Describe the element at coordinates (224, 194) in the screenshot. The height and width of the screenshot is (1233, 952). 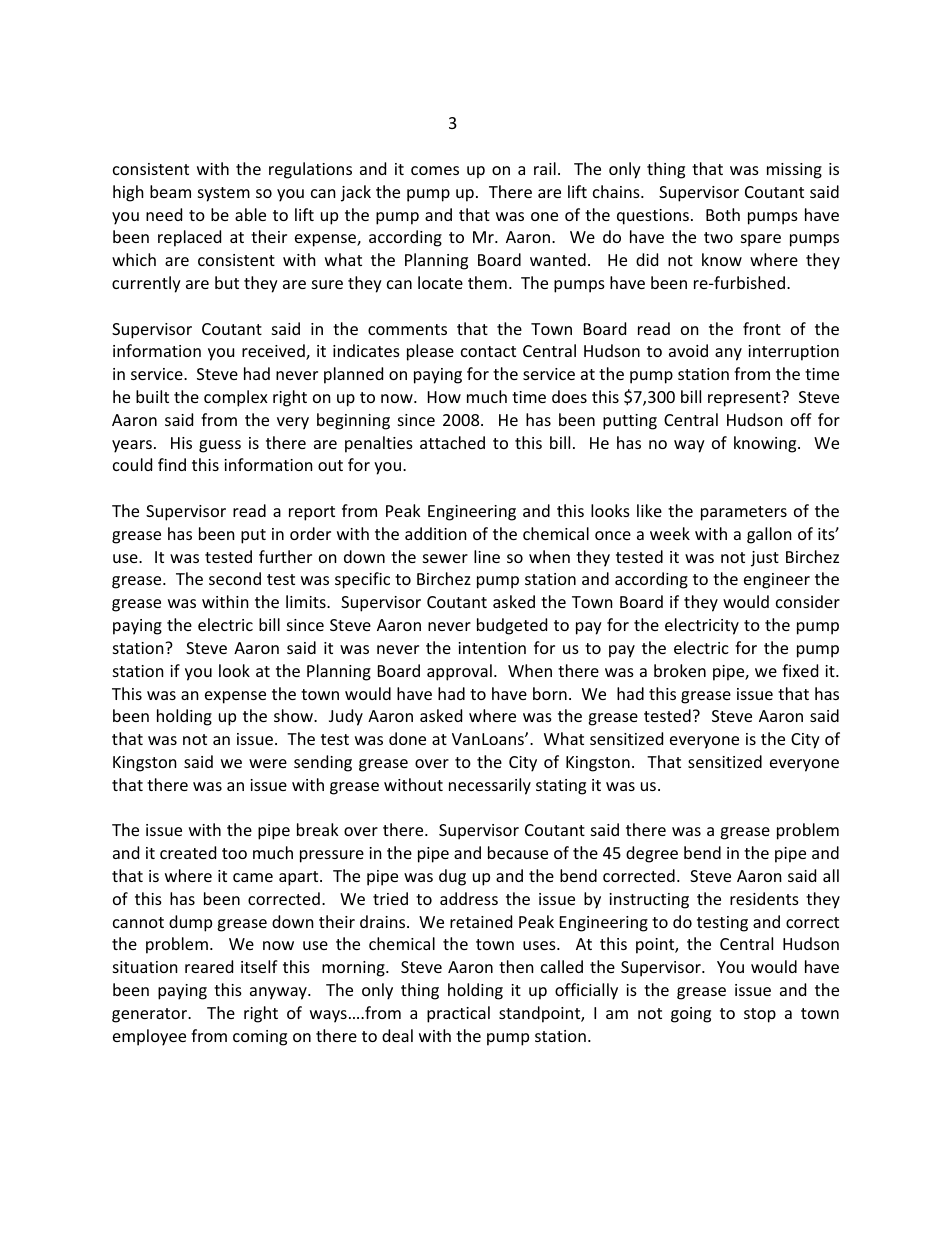
I see `system` at that location.
